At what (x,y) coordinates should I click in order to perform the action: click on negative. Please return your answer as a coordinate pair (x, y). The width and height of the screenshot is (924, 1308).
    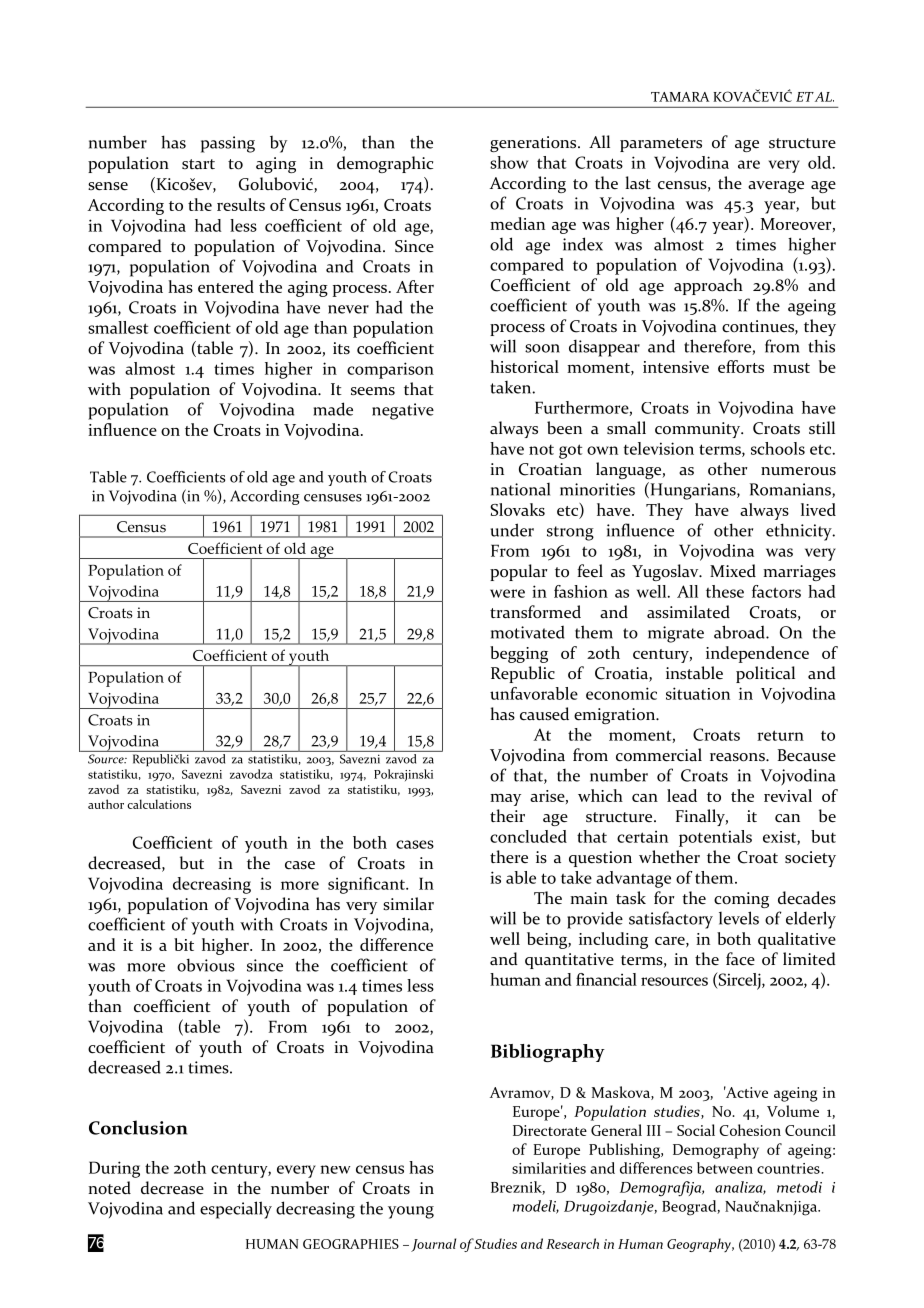
    Looking at the image, I should click on (403, 411).
